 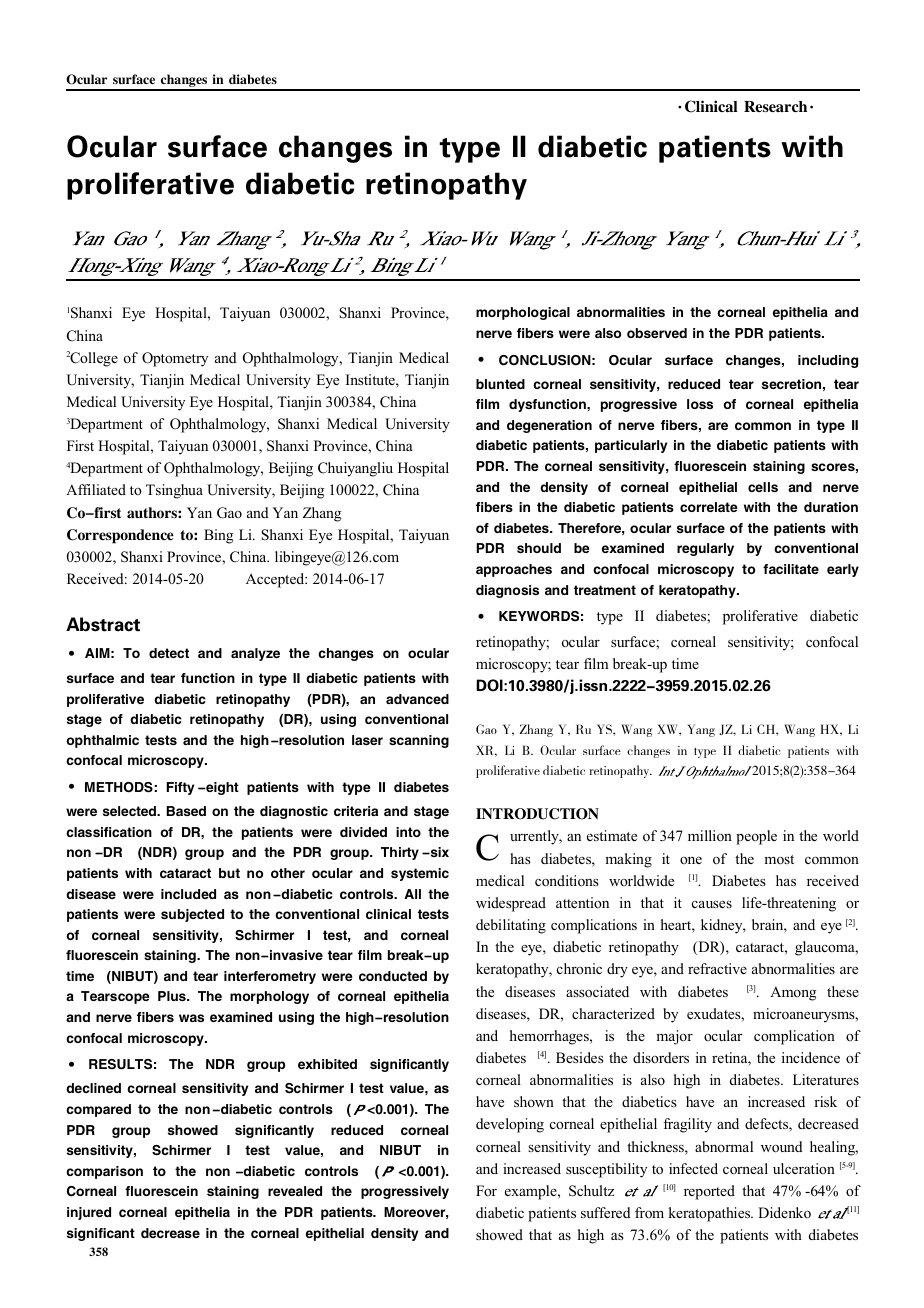 What do you see at coordinates (104, 1172) in the page?
I see `comparison` at bounding box center [104, 1172].
